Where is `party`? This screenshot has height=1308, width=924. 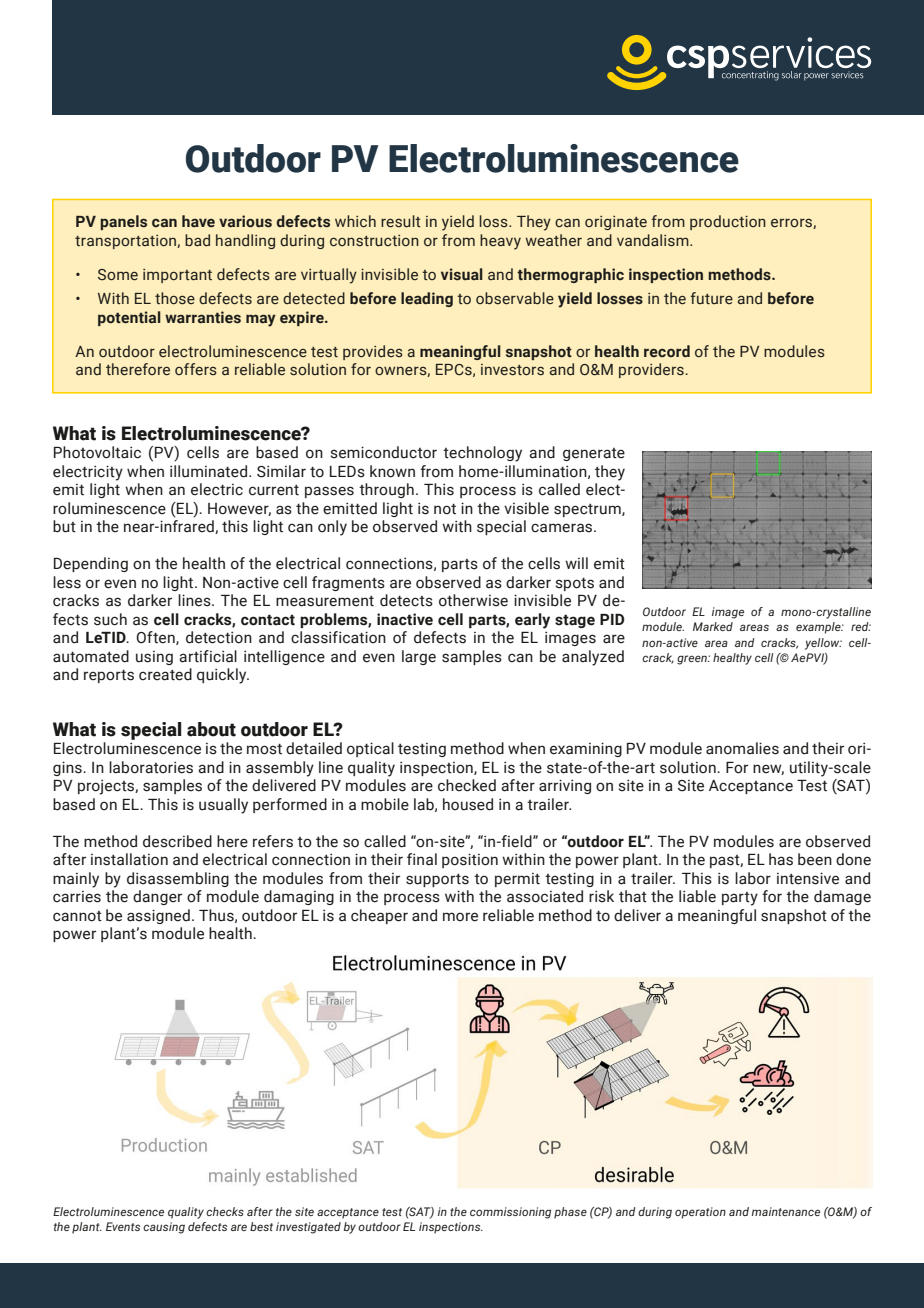
party is located at coordinates (740, 899).
